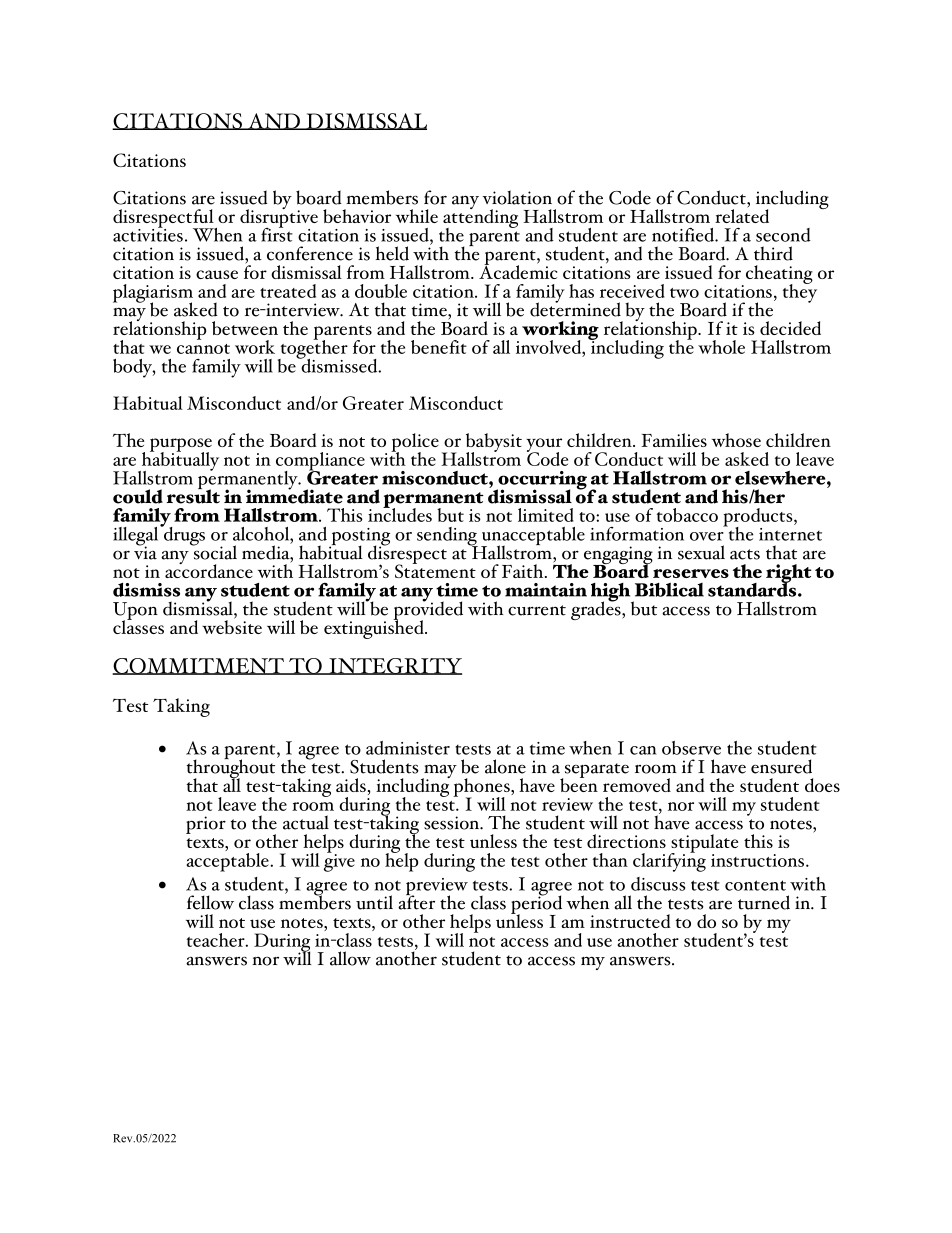  Describe the element at coordinates (232, 769) in the document. I see `throughout` at that location.
